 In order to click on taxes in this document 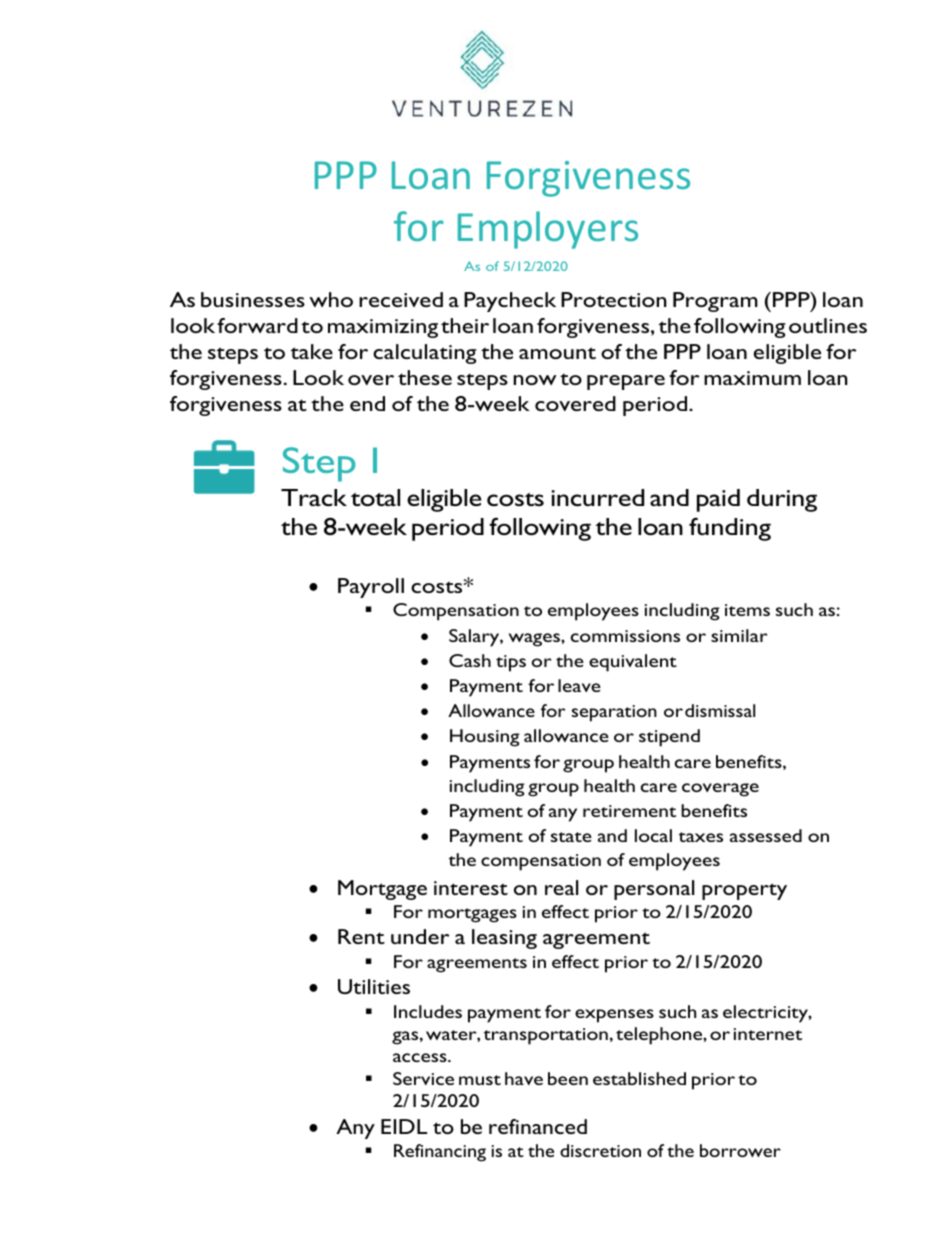, I will do `click(701, 837)`.
